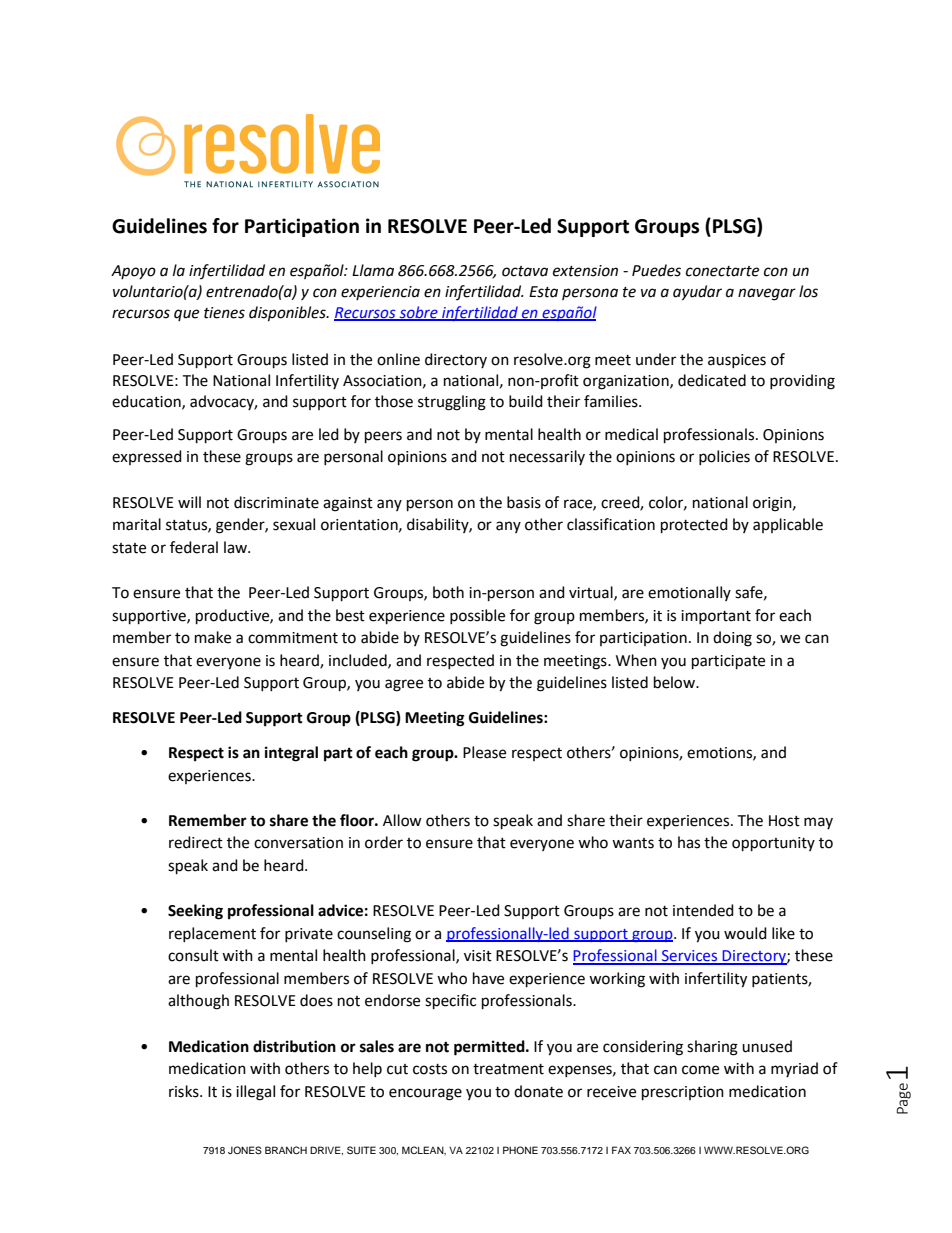  I want to click on below, so click(675, 682).
